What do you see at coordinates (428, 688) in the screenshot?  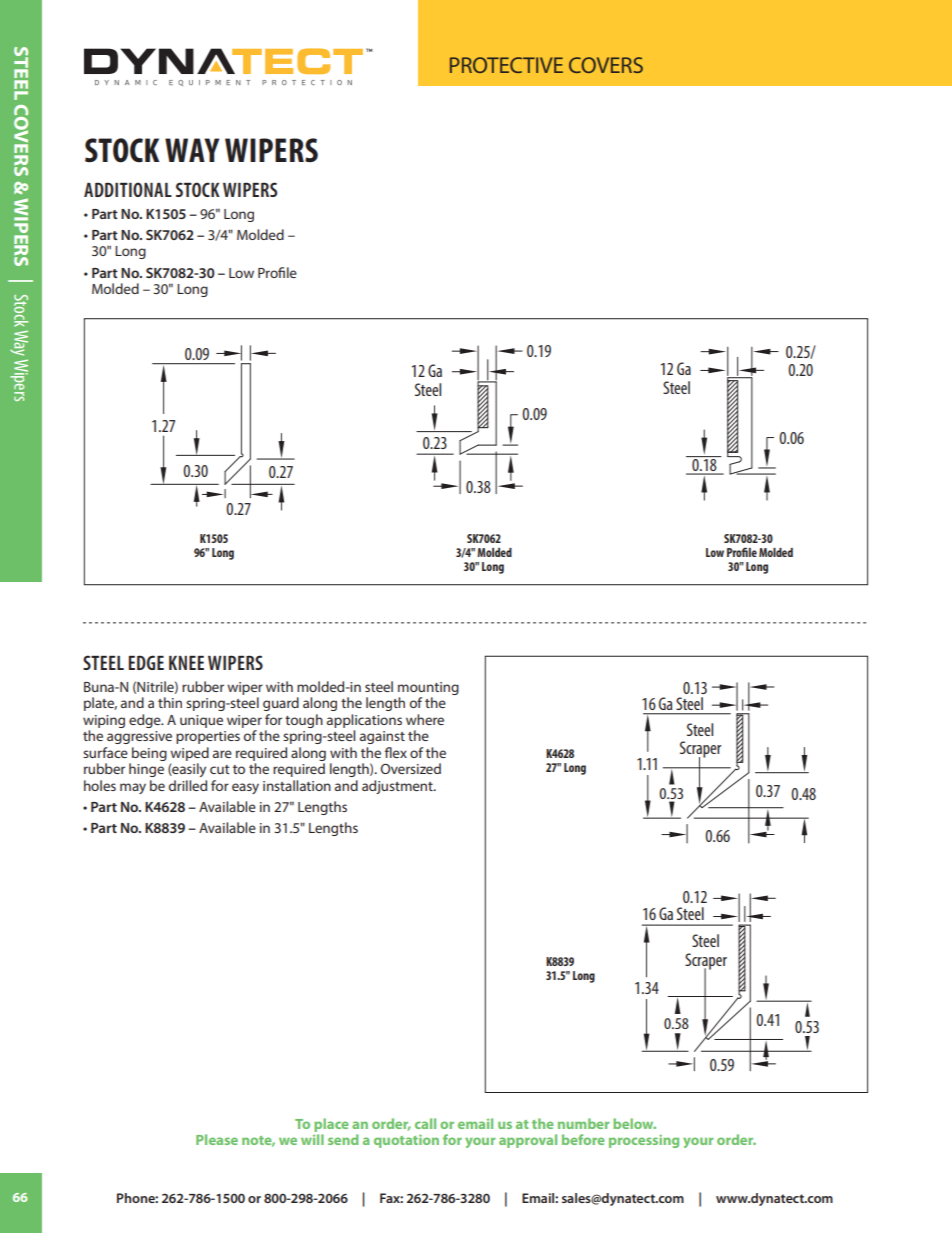 I see `mounting` at bounding box center [428, 688].
